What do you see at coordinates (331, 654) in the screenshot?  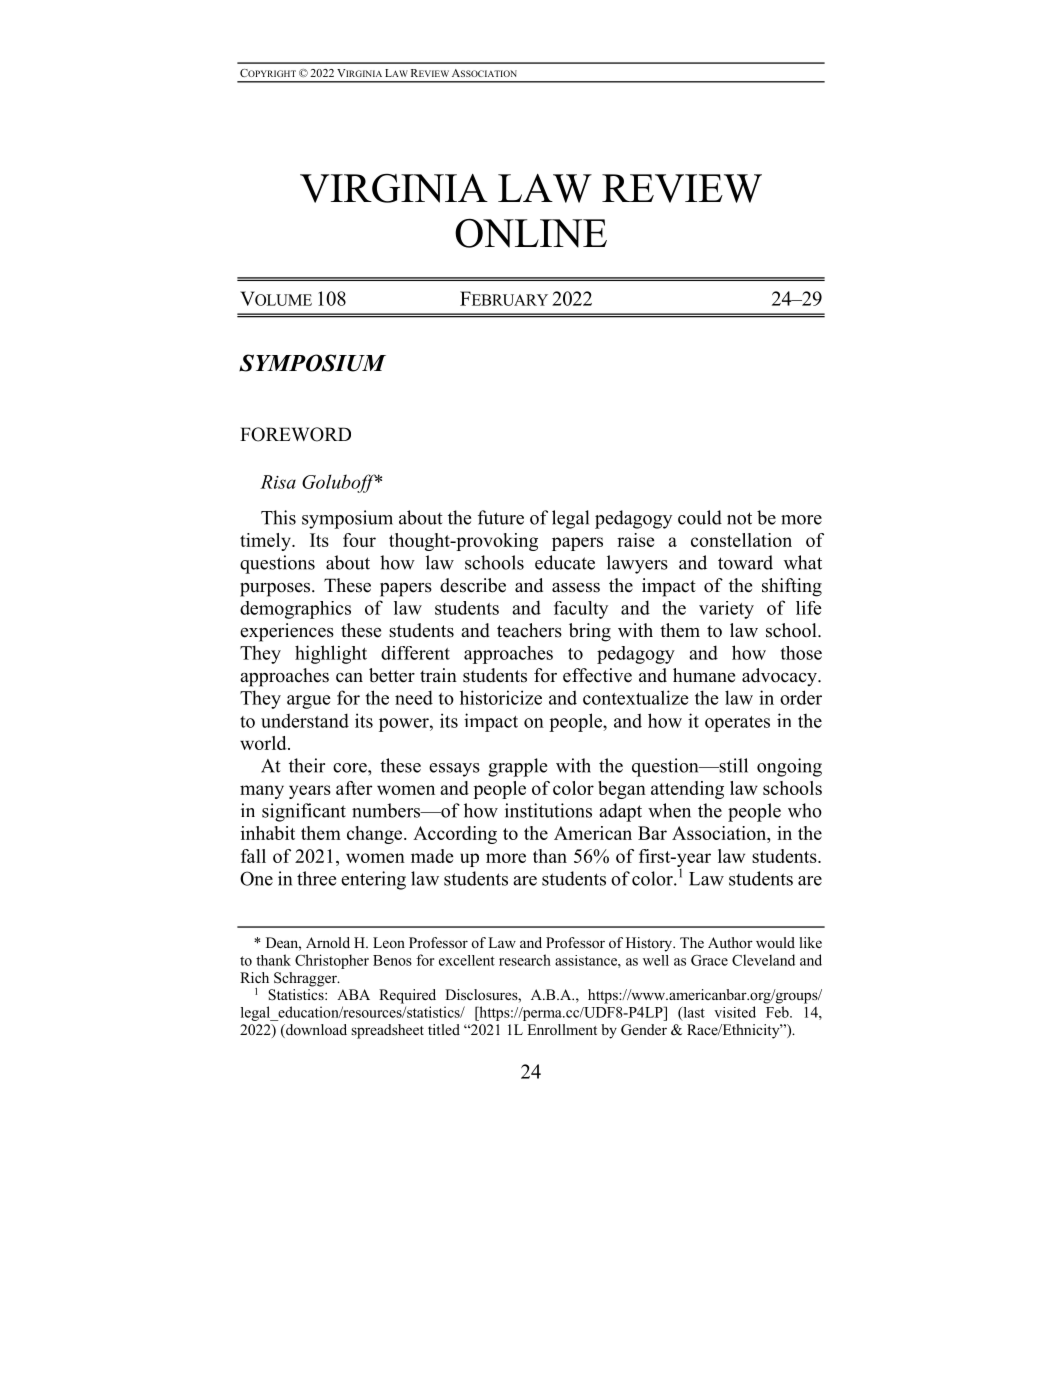 I see `highlight` at bounding box center [331, 654].
